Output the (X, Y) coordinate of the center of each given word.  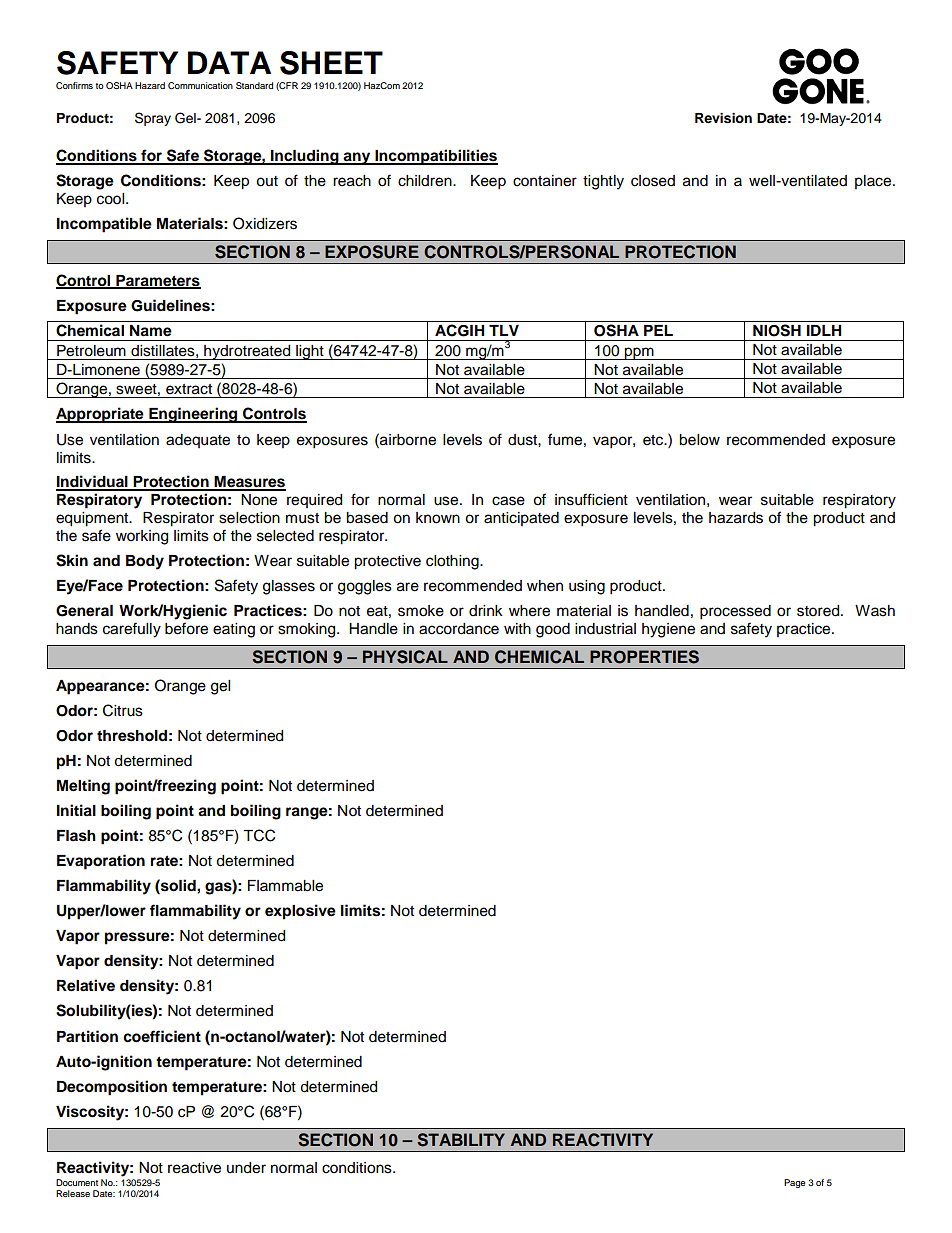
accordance (459, 629)
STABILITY (461, 1140)
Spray (153, 119)
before (186, 628)
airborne (407, 439)
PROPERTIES (644, 657)
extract (189, 389)
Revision (723, 118)
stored (819, 611)
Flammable (285, 886)
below (699, 440)
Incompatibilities (435, 157)
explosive (300, 912)
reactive (194, 1168)
